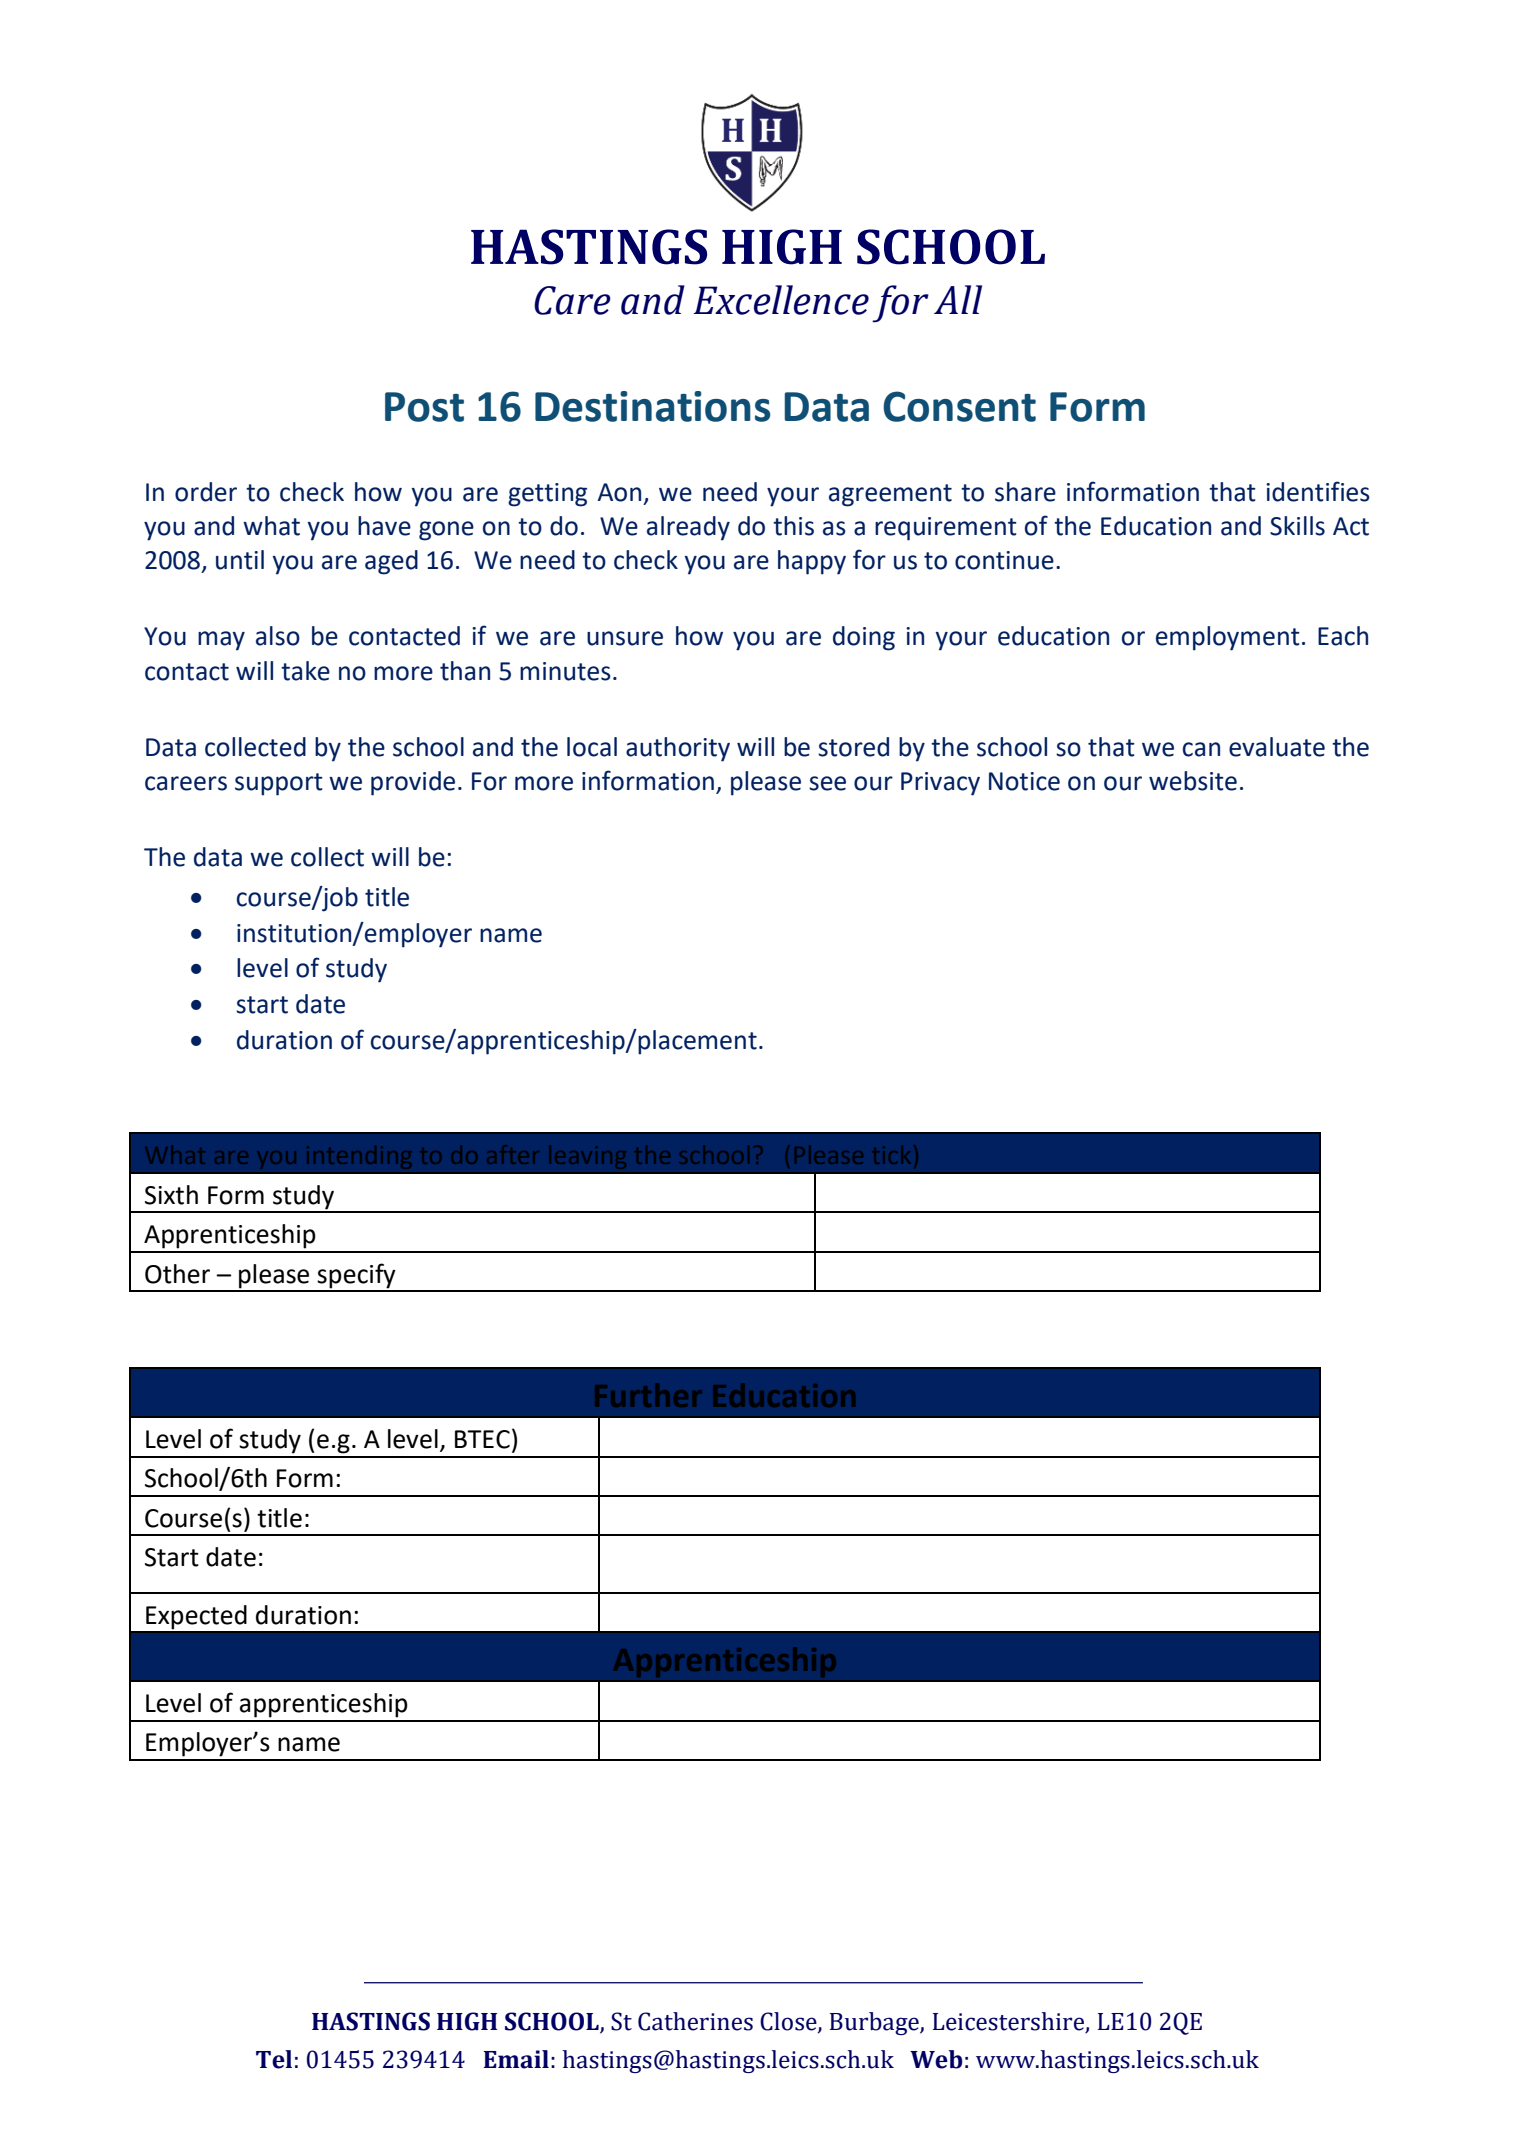  Describe the element at coordinates (1193, 781) in the document. I see `website` at that location.
